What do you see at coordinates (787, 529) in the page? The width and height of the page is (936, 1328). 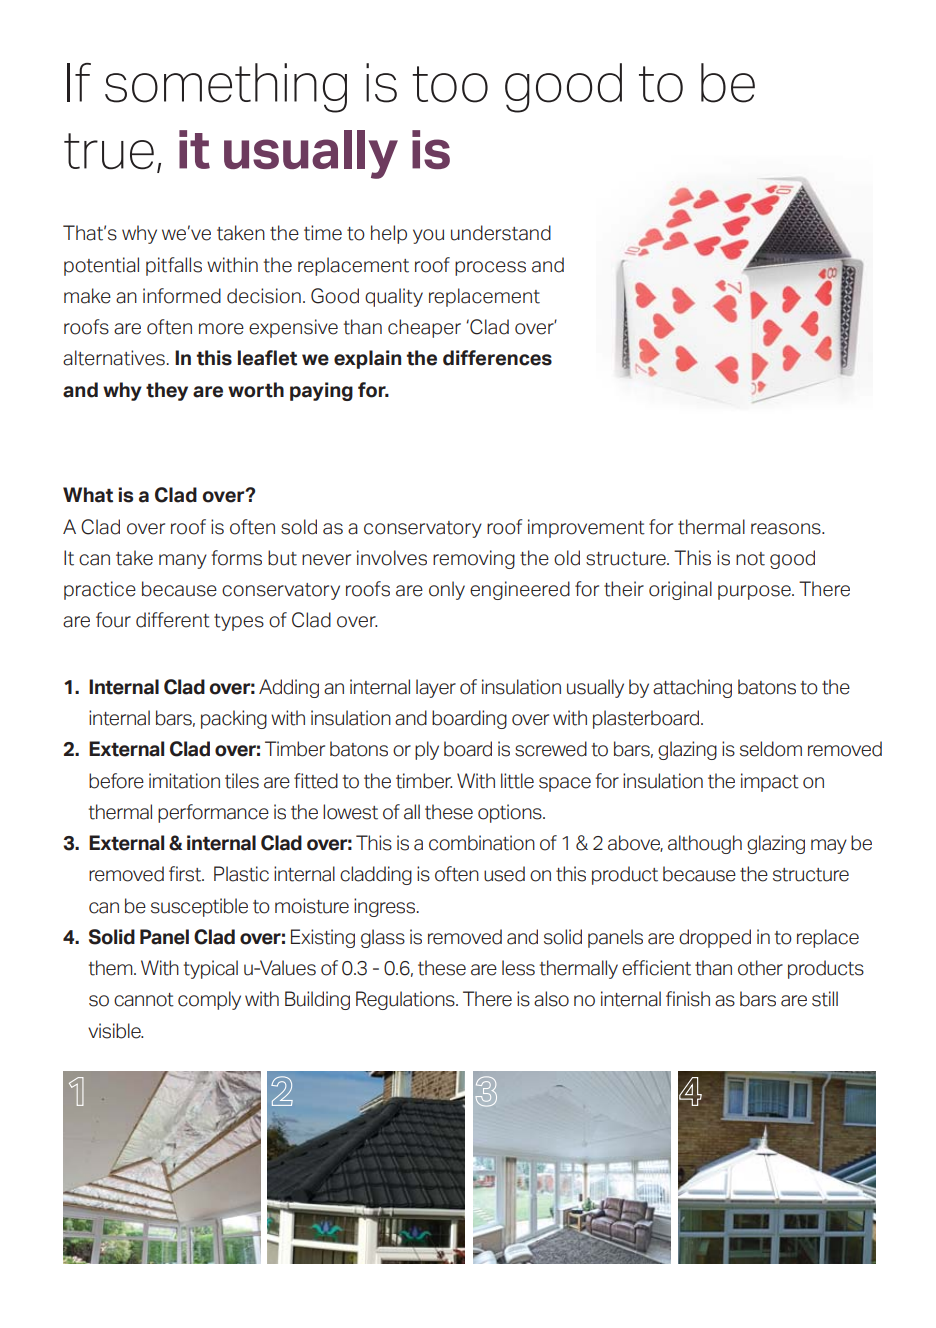 I see `reasons` at bounding box center [787, 529].
